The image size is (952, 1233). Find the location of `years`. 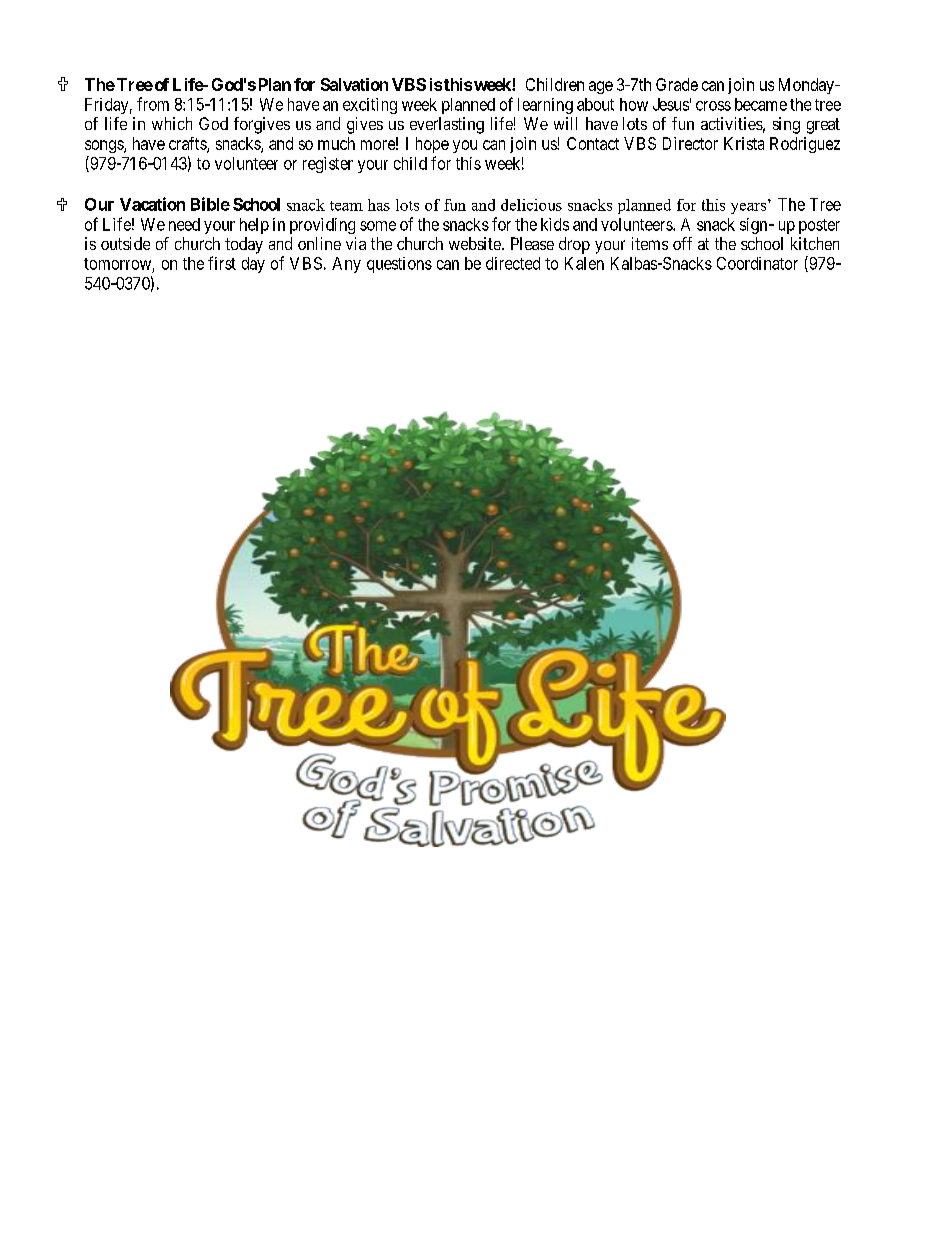

years is located at coordinates (748, 208).
